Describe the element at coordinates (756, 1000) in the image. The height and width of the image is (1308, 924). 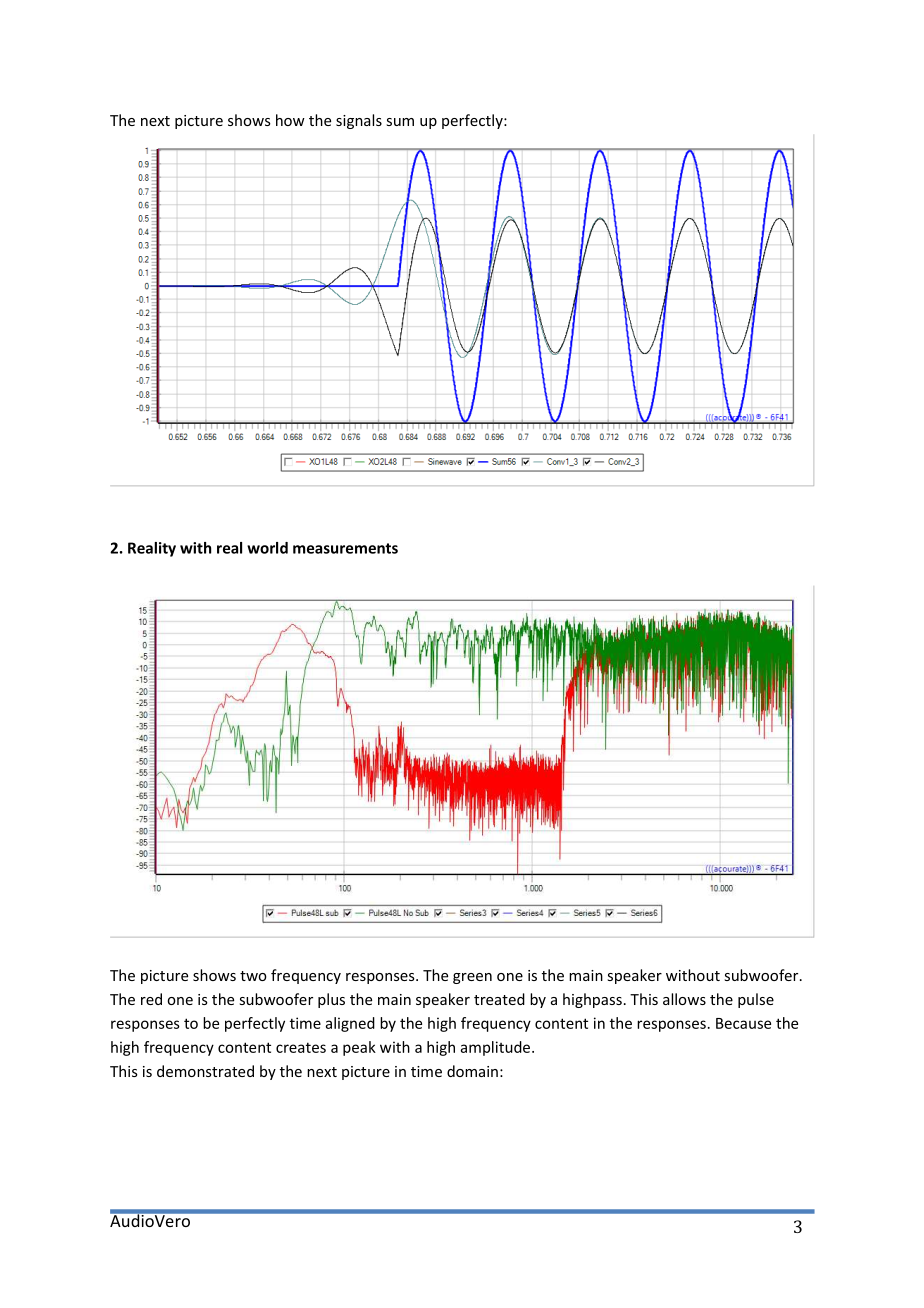
I see `pulse` at that location.
